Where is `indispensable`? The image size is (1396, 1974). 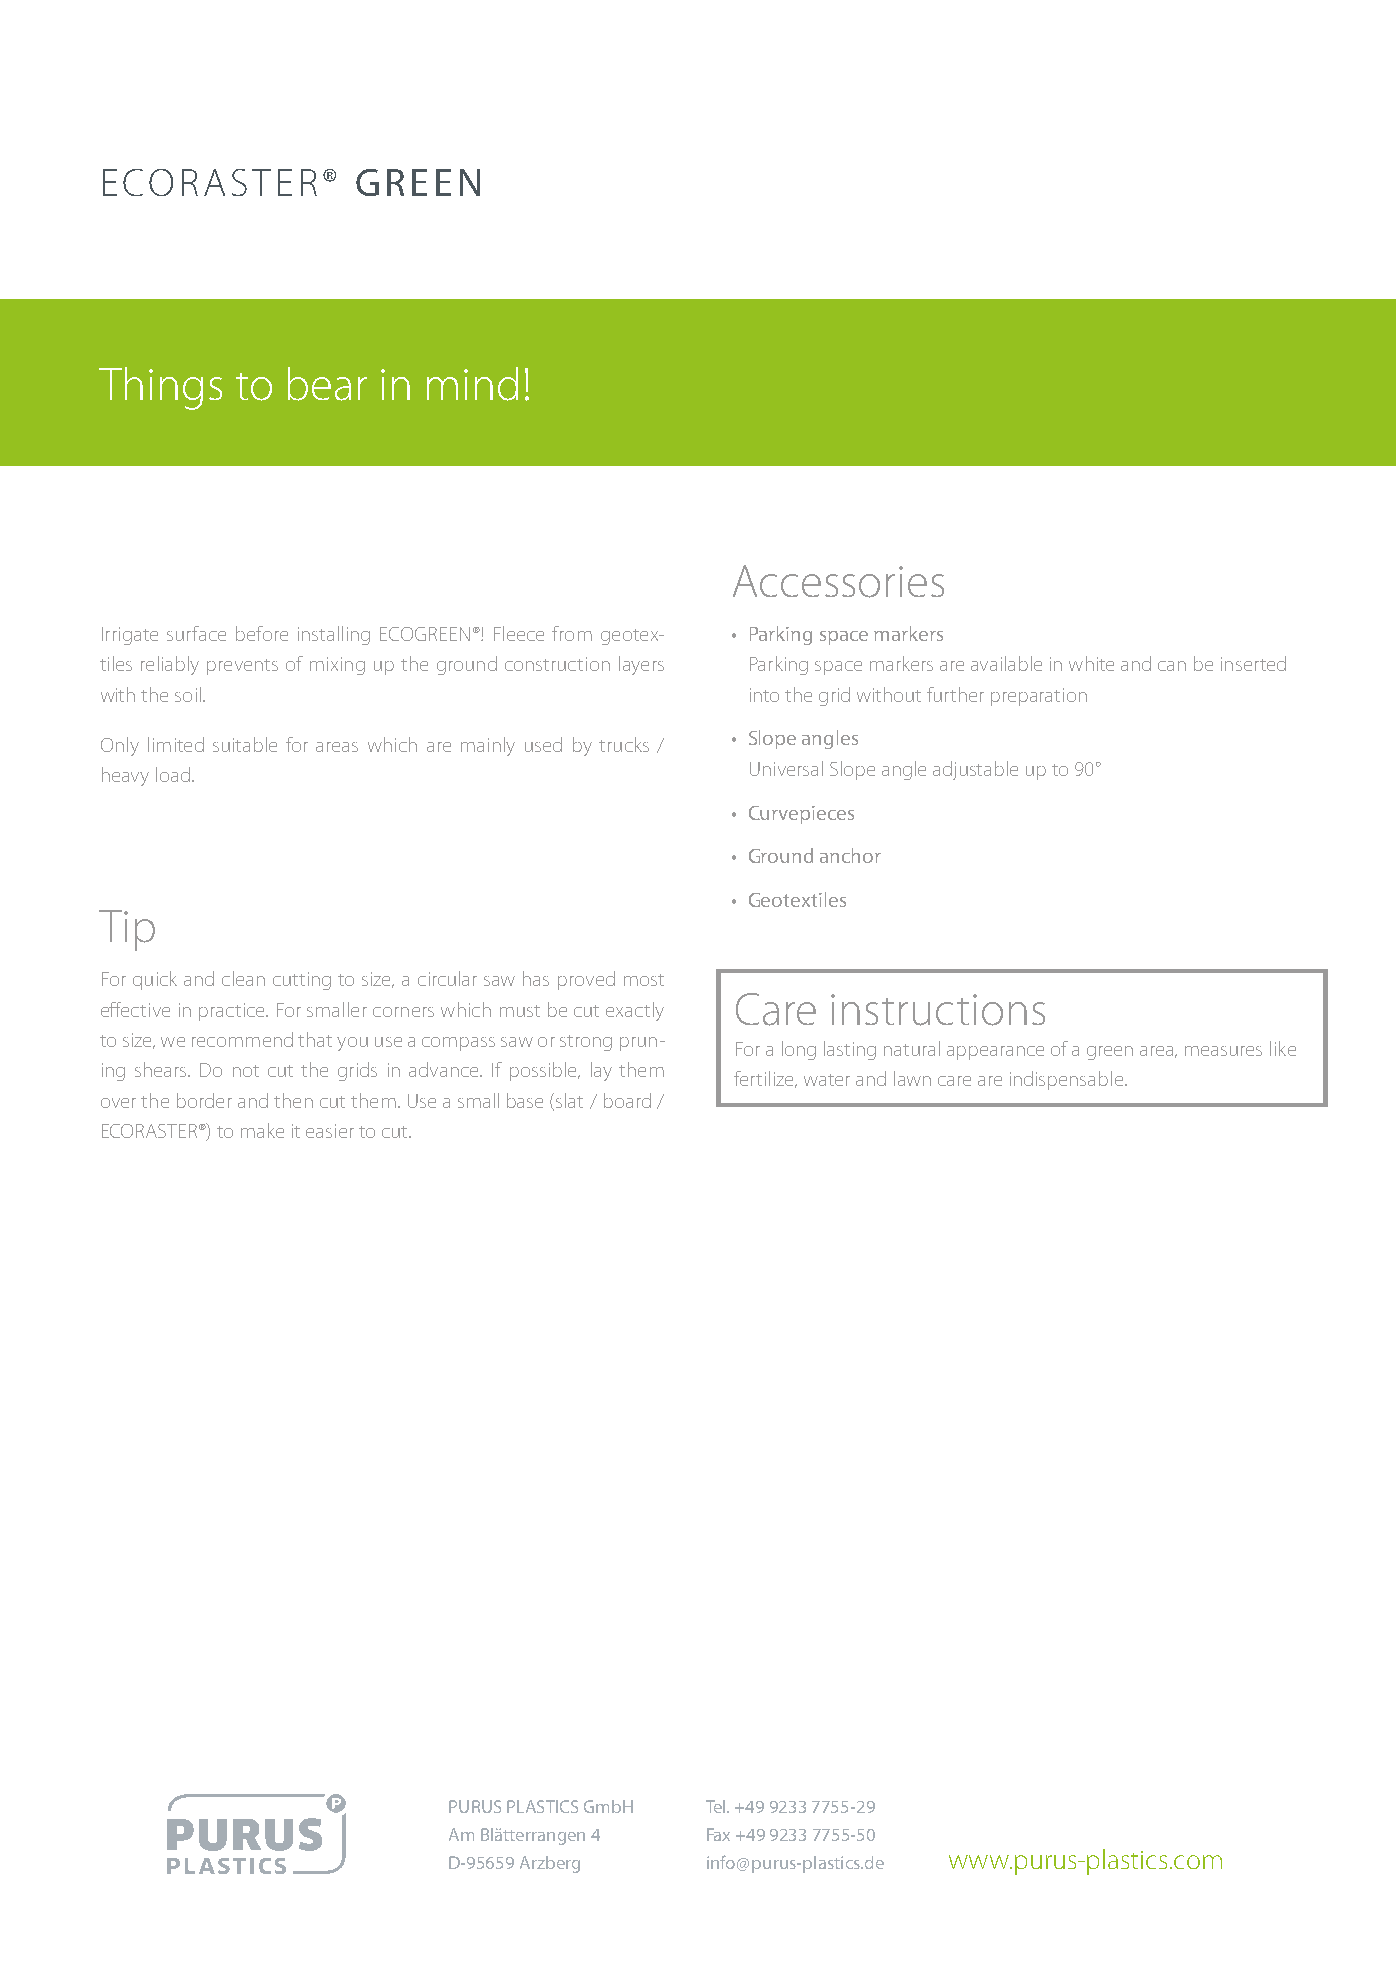 indispensable is located at coordinates (1068, 1080).
